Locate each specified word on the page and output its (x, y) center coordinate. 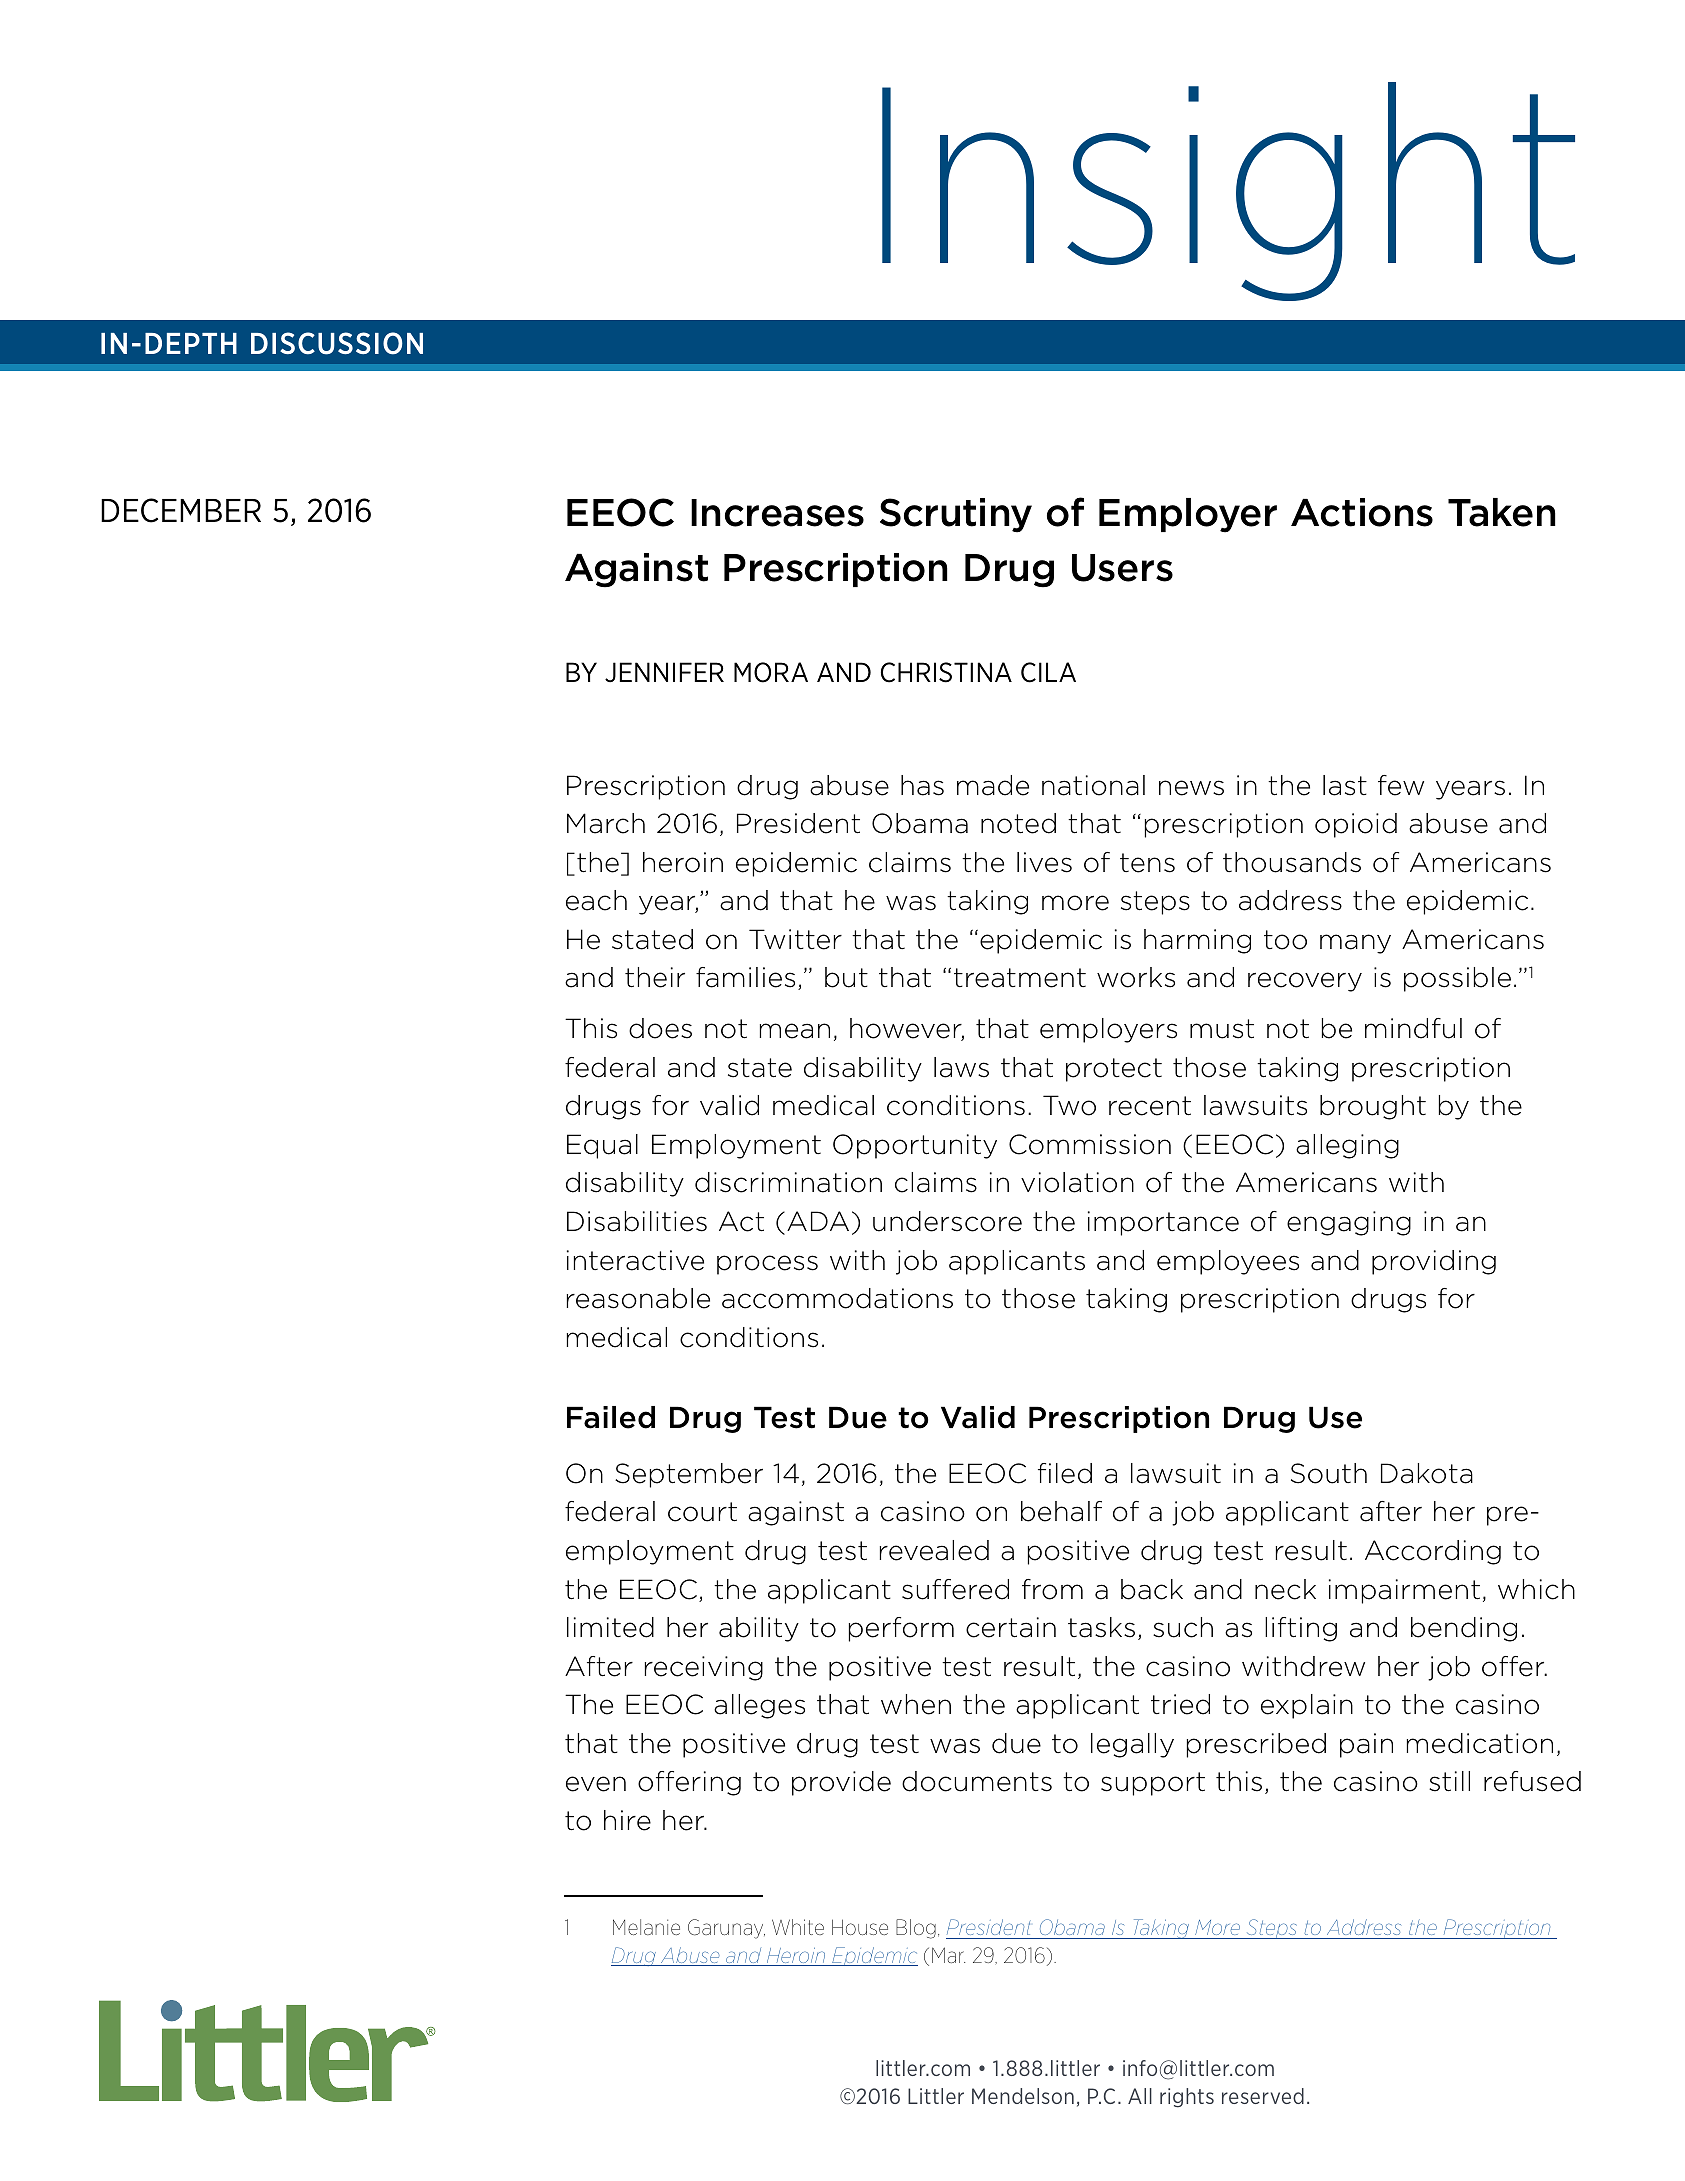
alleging (1347, 1146)
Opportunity (915, 1146)
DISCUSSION (337, 343)
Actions (1362, 512)
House (860, 1927)
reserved (1263, 2096)
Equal (602, 1146)
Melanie (646, 1927)
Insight (1228, 191)
